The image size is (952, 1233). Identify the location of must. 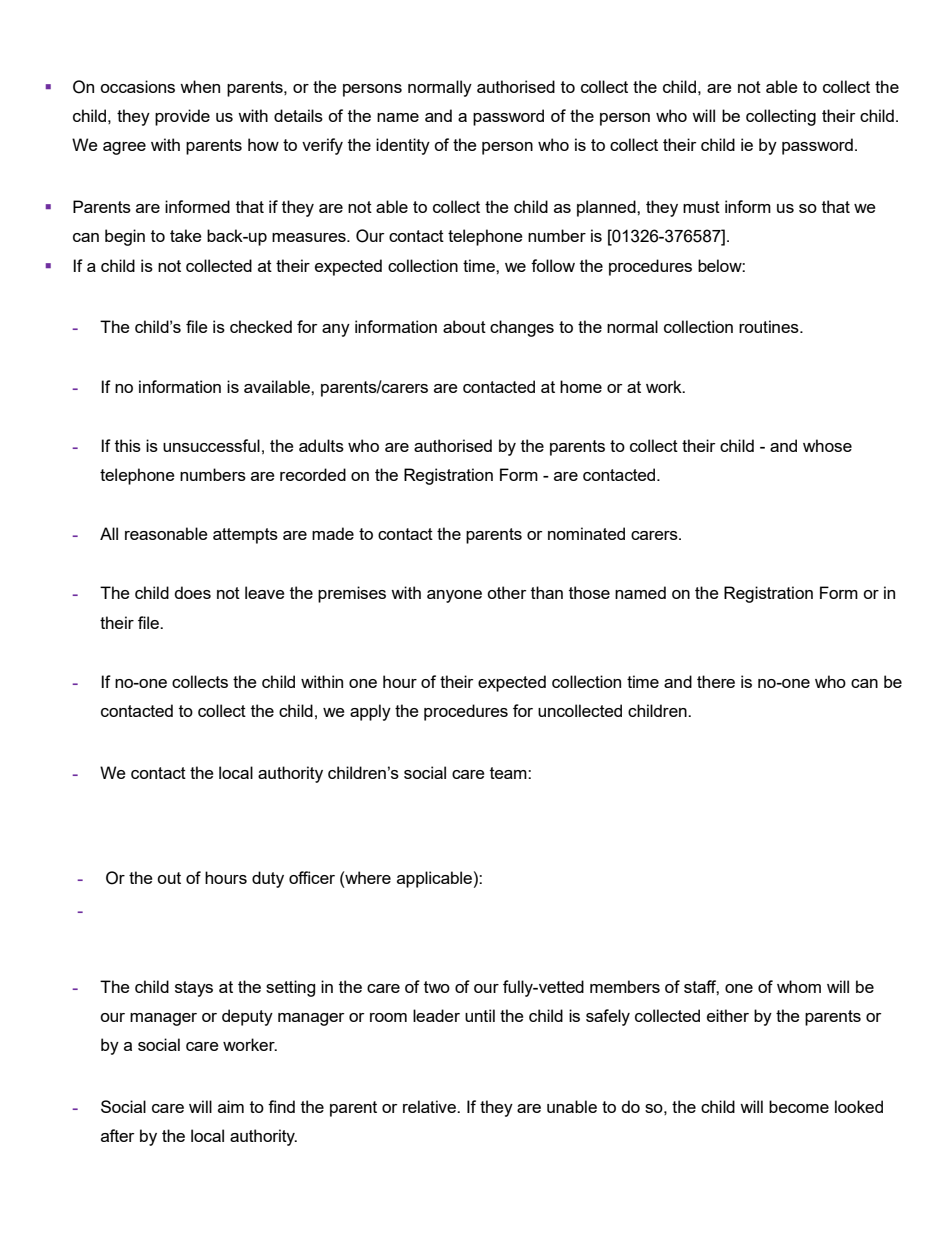
(701, 207).
